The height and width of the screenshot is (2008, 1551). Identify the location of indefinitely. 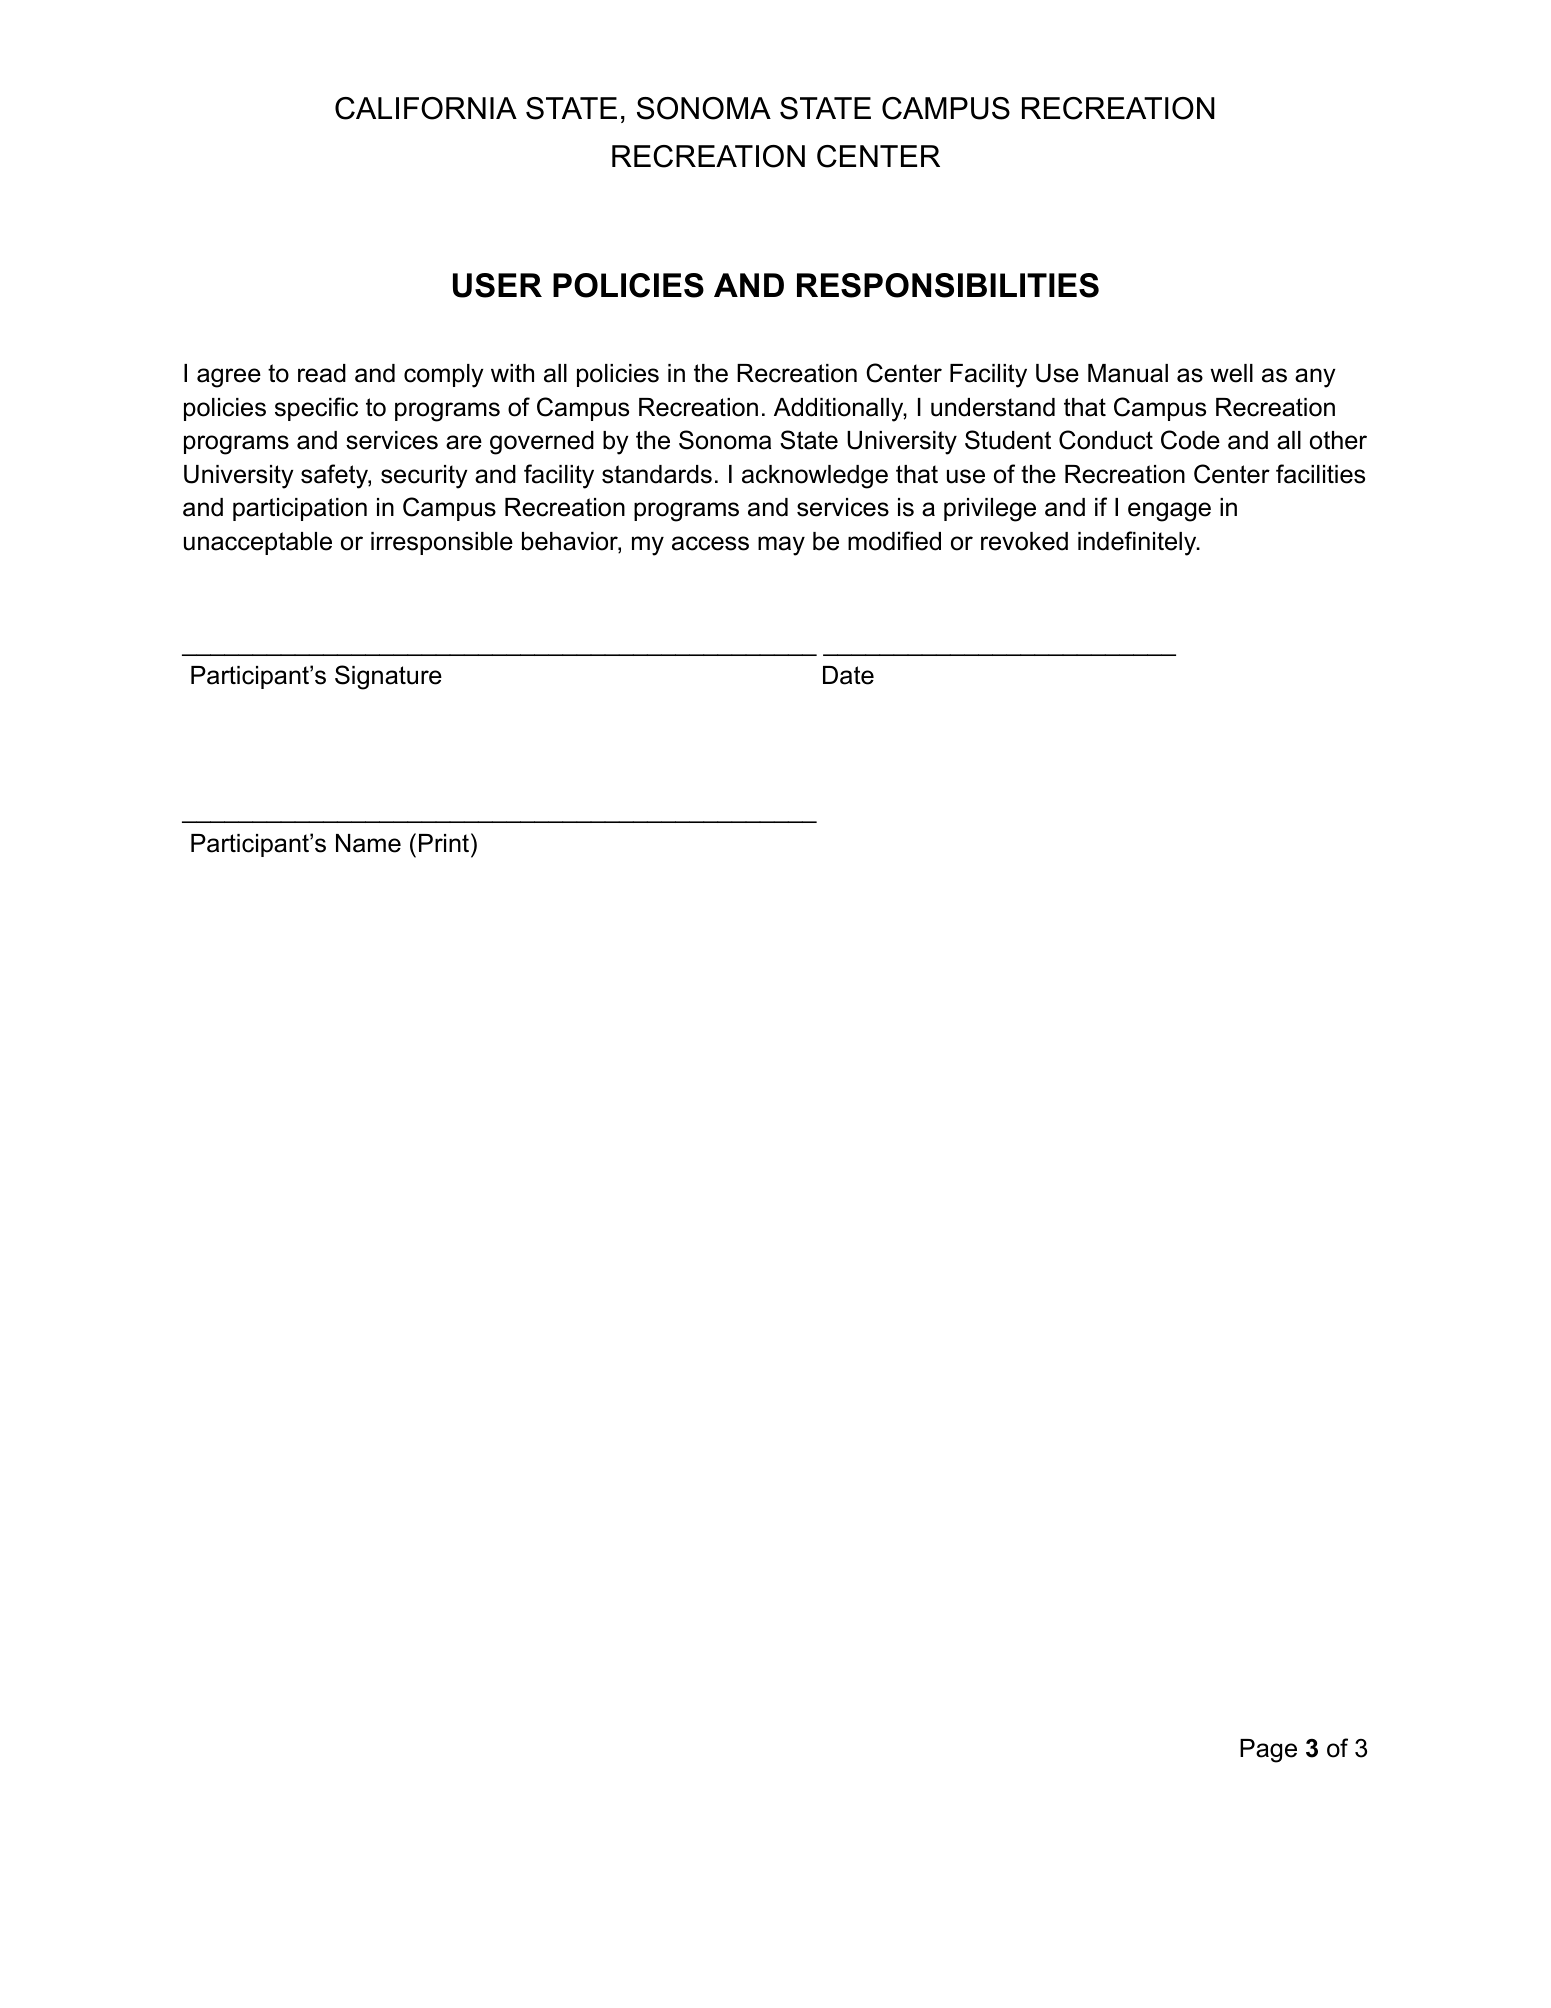
(1138, 543).
